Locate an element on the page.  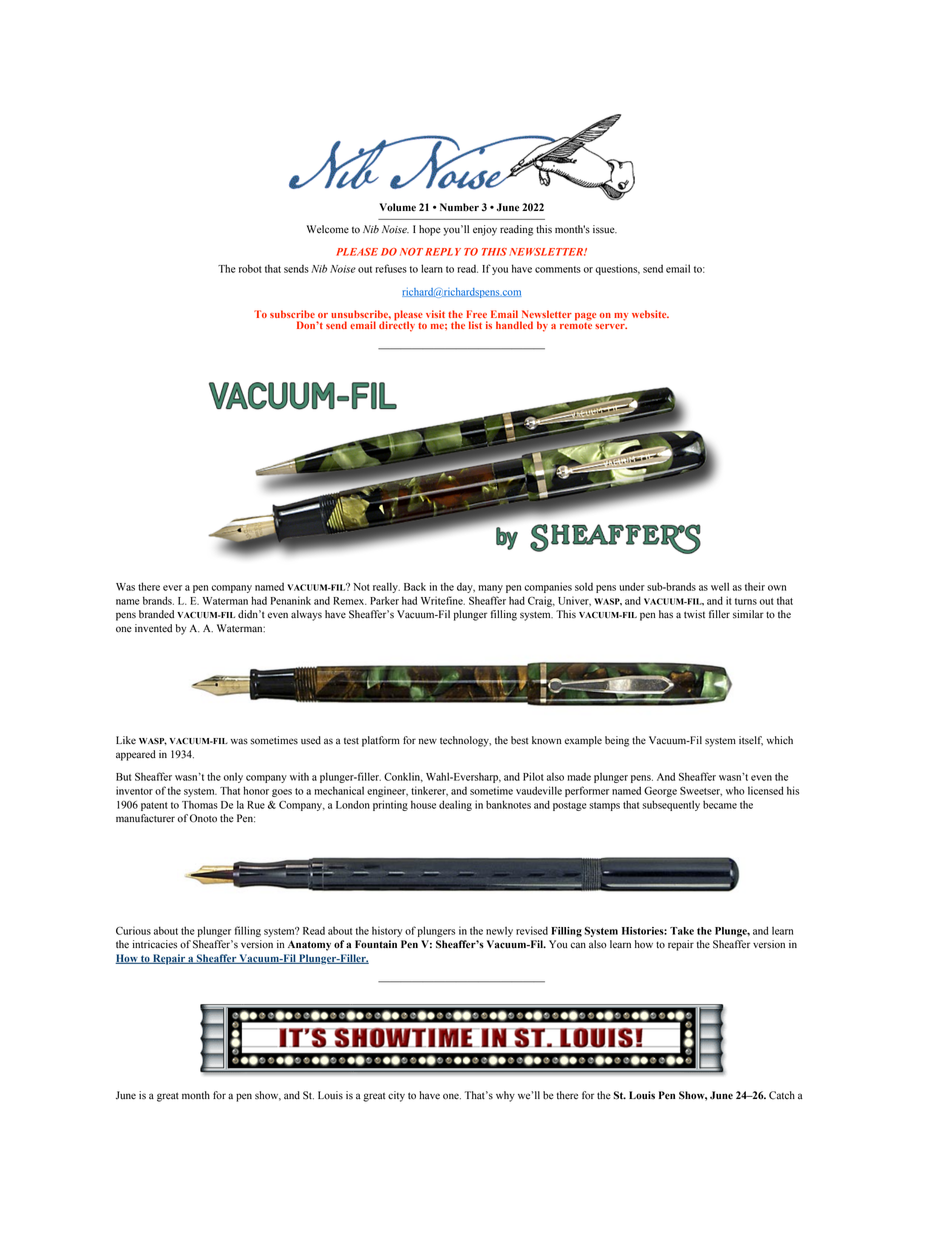
issue is located at coordinates (605, 229).
